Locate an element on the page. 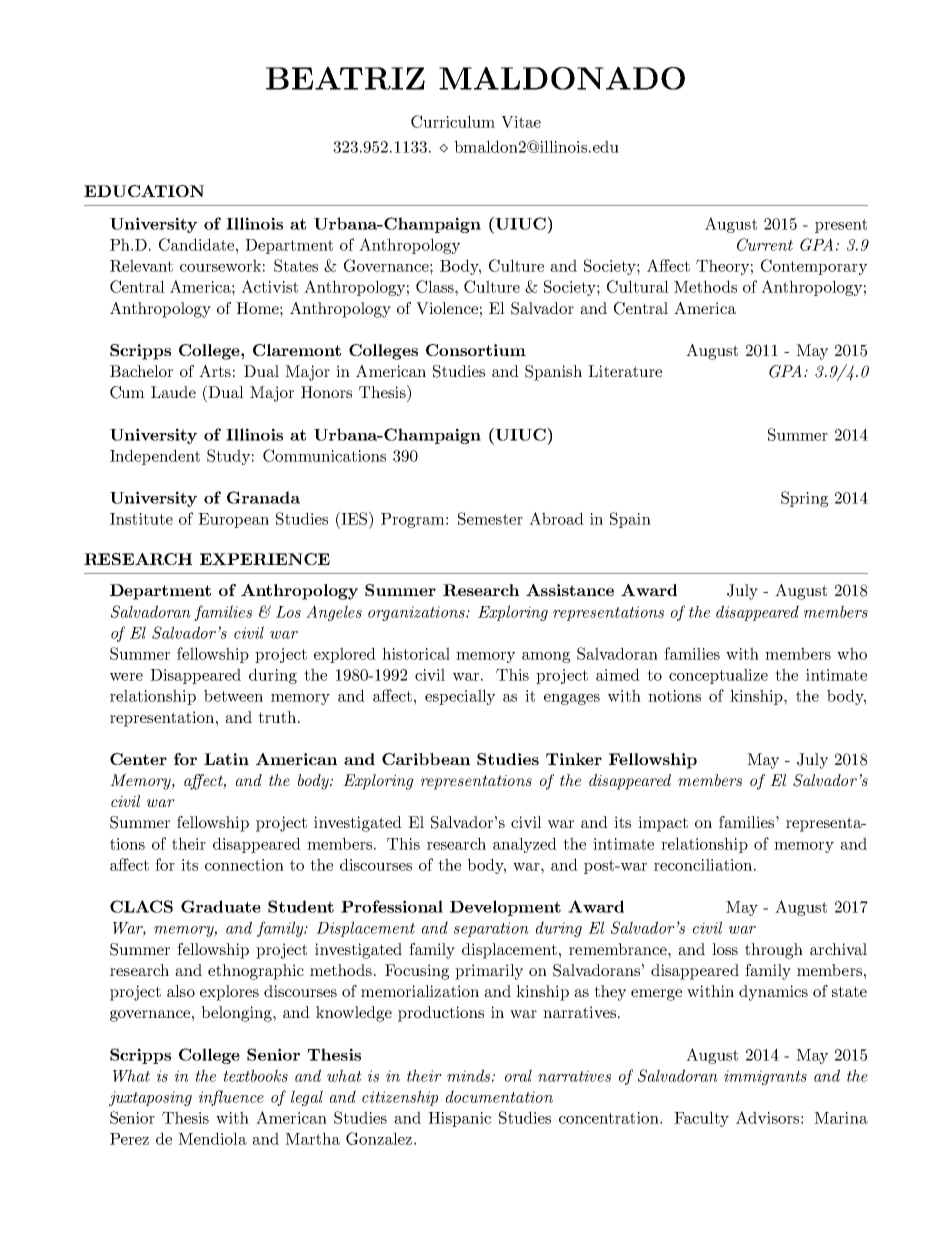 Image resolution: width=952 pixels, height=1233 pixels. Vitae is located at coordinates (521, 122).
